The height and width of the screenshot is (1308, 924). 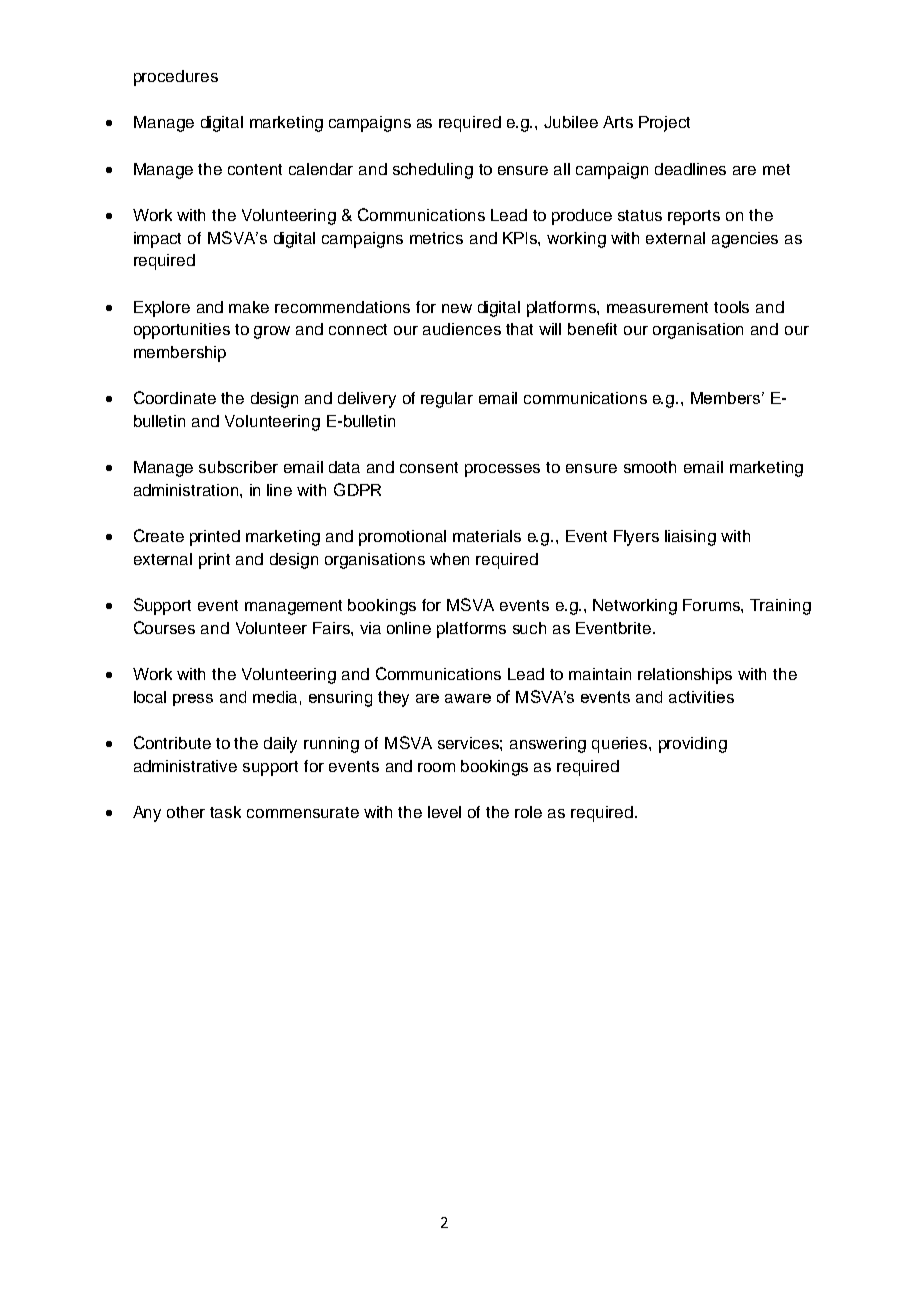 I want to click on Jubilee, so click(x=571, y=122).
